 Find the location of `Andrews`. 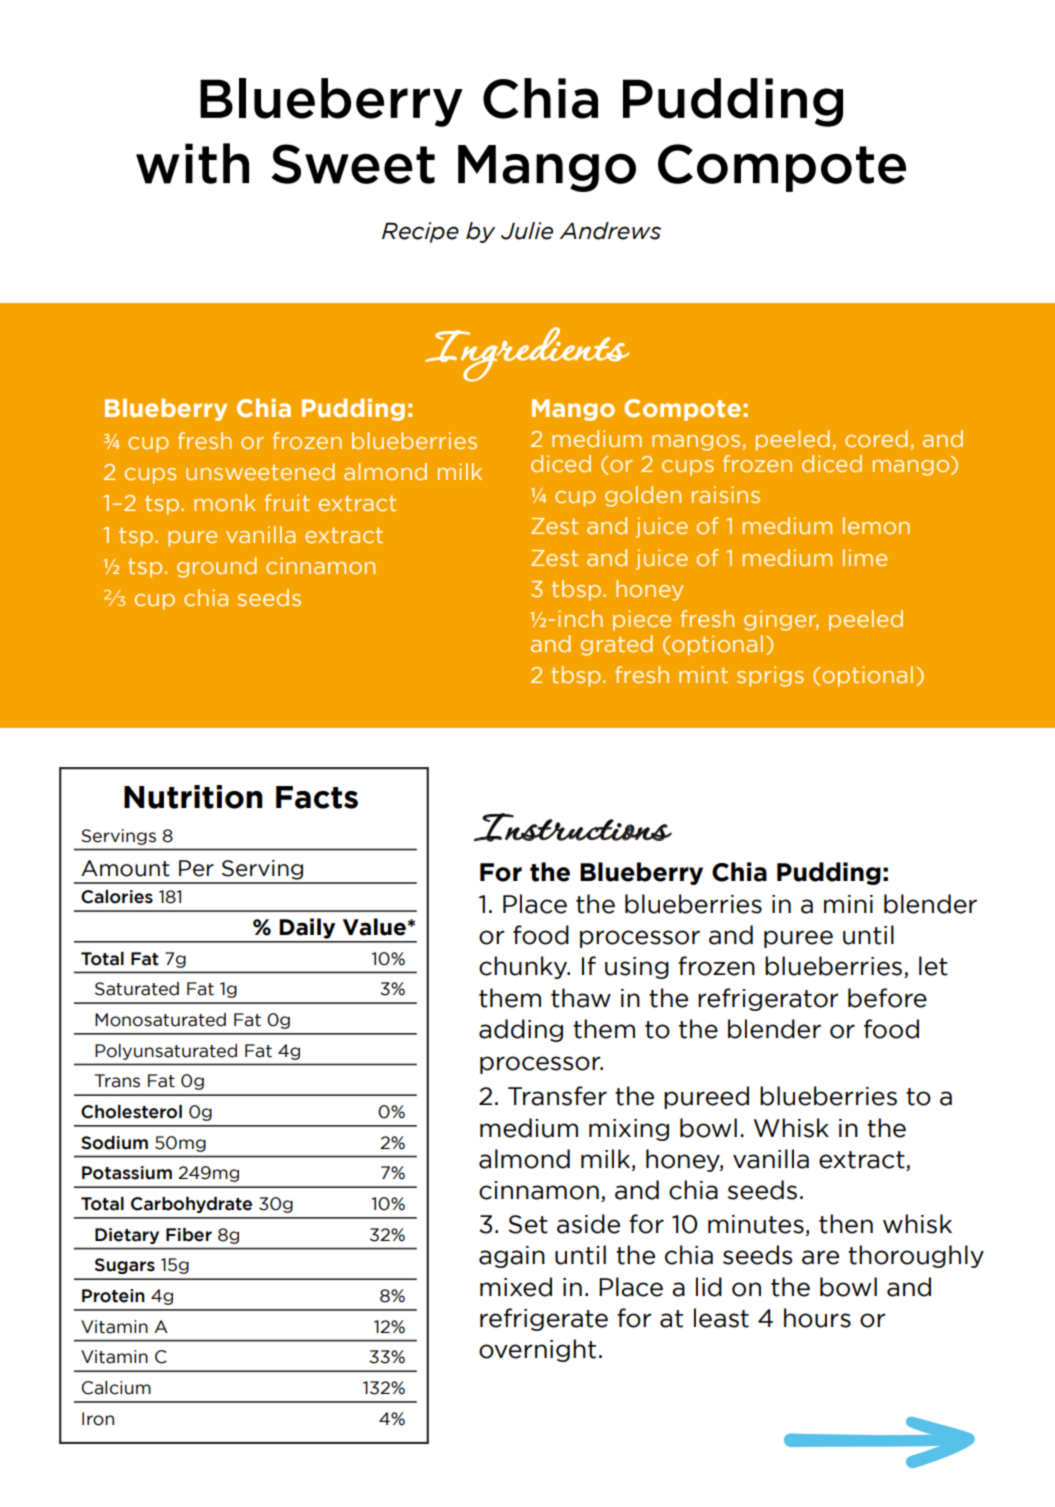

Andrews is located at coordinates (610, 231).
